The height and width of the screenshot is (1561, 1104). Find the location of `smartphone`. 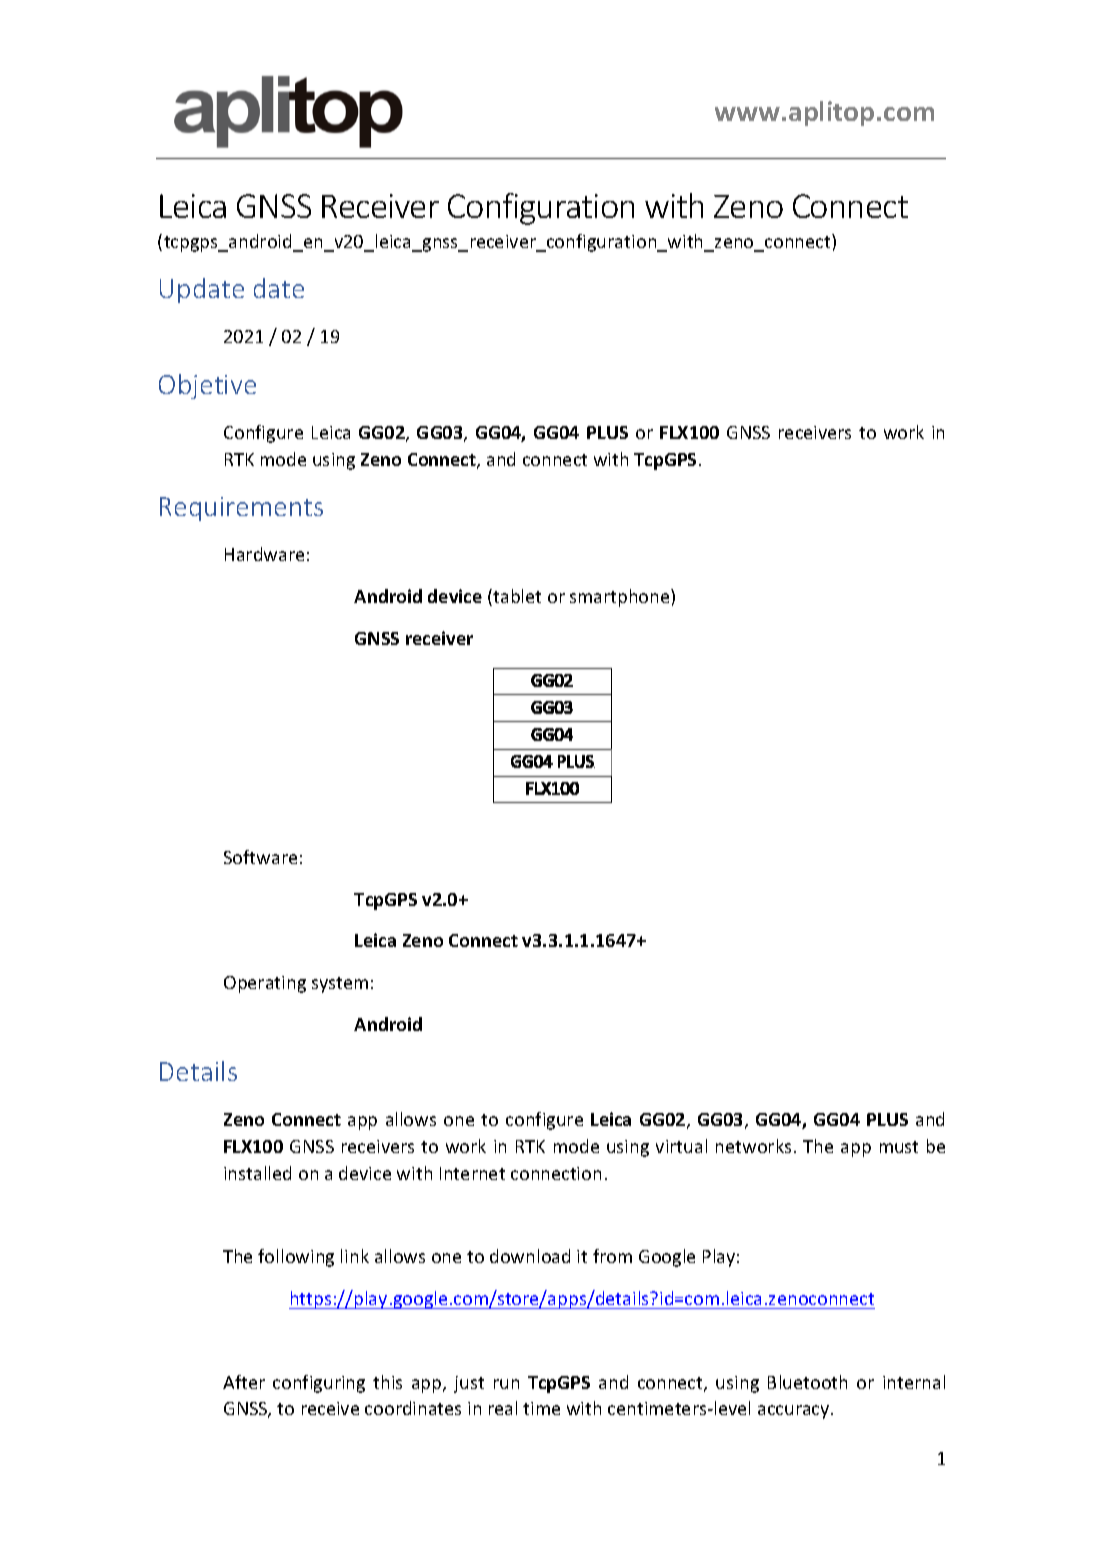

smartphone is located at coordinates (621, 598).
